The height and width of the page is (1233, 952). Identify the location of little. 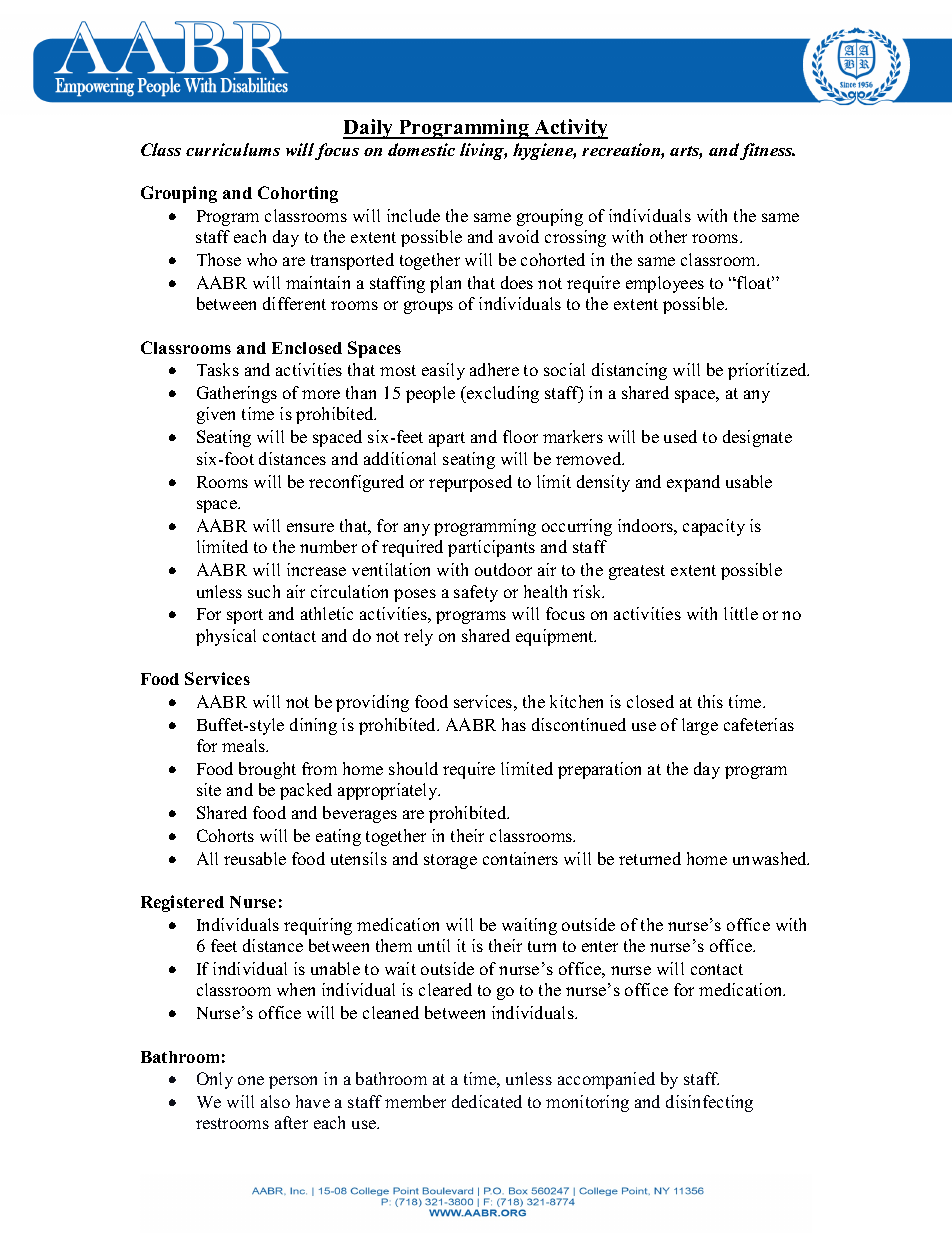
(741, 613).
